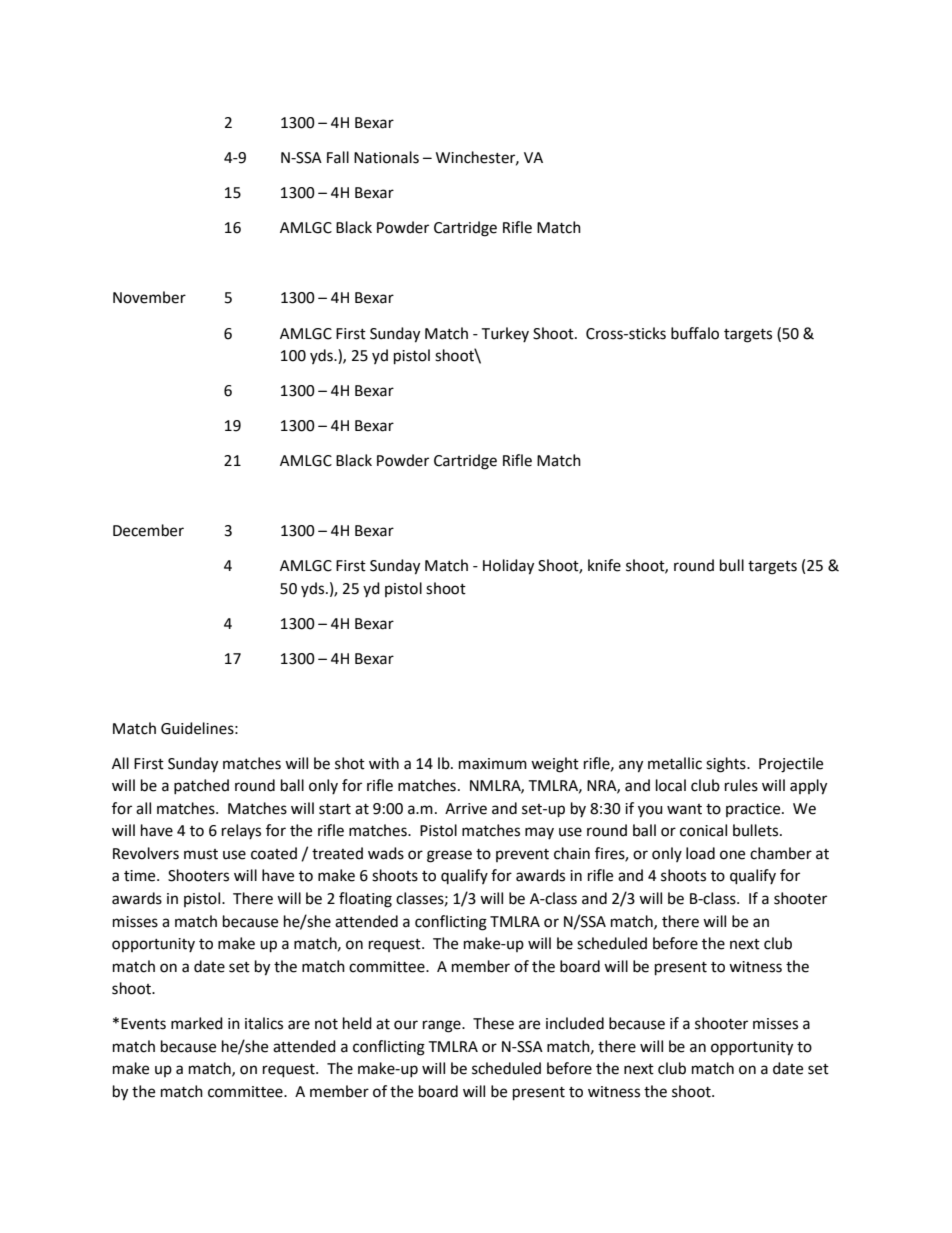  What do you see at coordinates (466, 809) in the screenshot?
I see `Arrive` at bounding box center [466, 809].
